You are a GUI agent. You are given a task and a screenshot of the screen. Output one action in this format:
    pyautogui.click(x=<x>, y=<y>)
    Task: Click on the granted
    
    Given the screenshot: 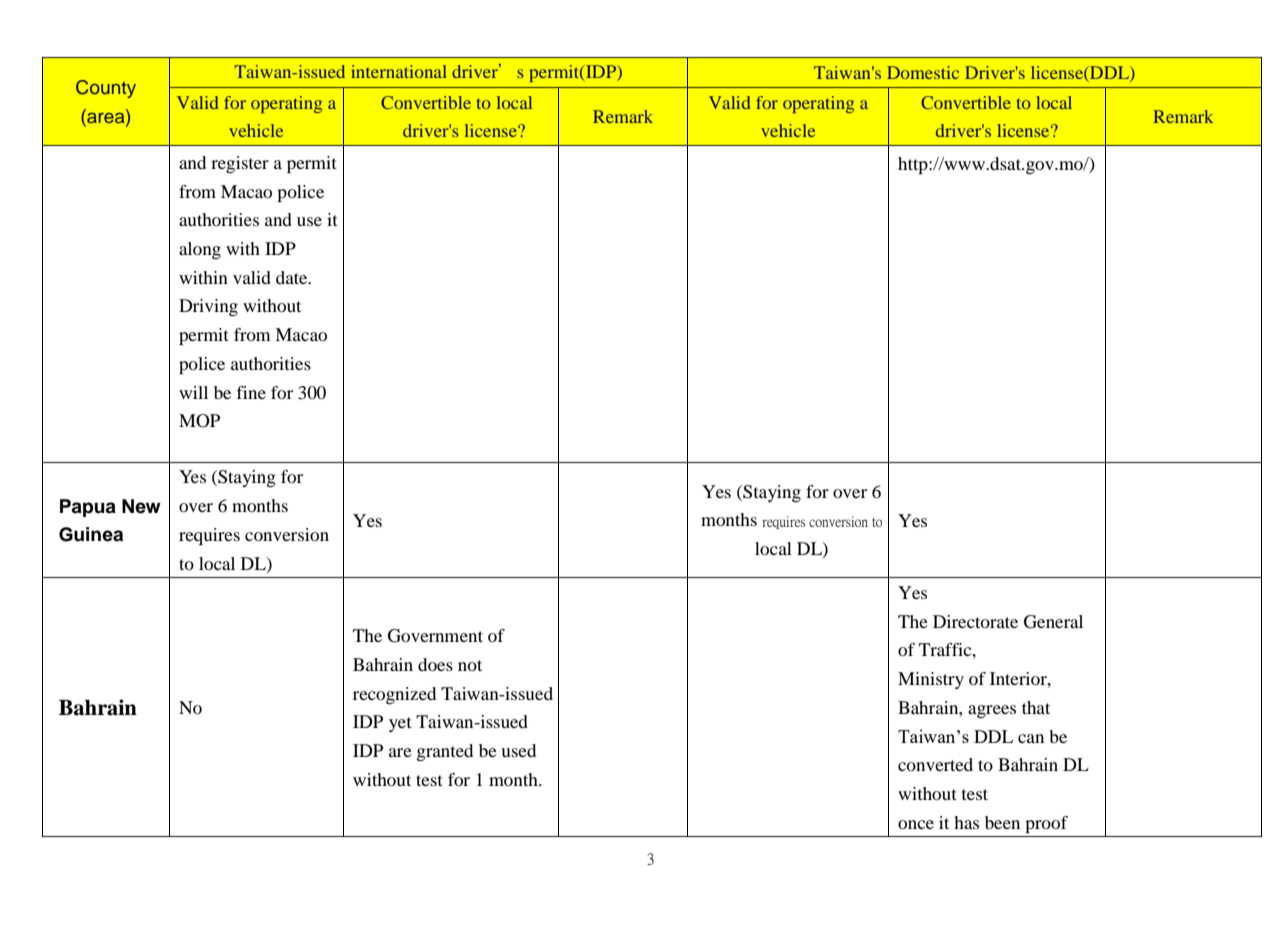 What is the action you would take?
    pyautogui.click(x=444, y=752)
